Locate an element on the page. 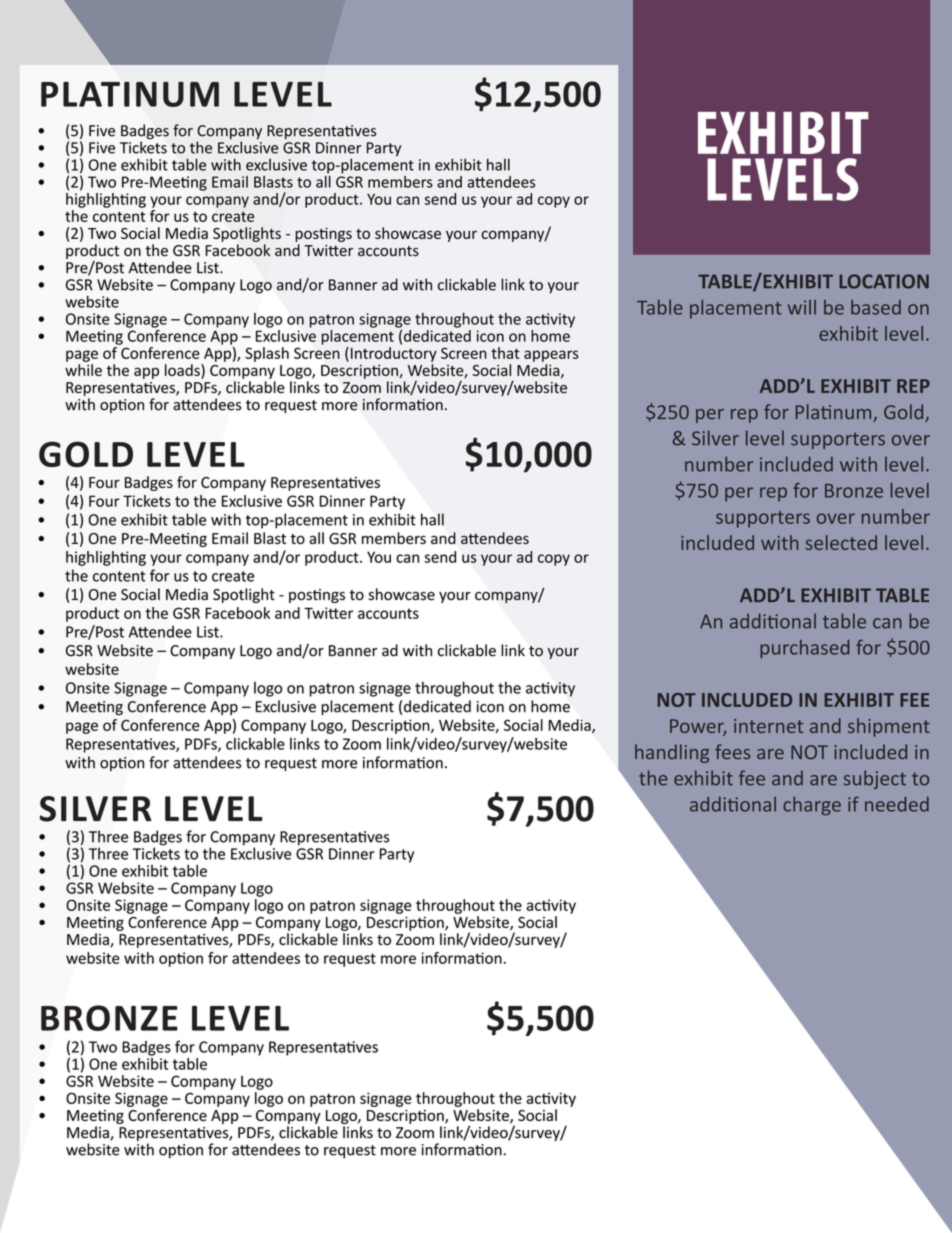 This document has width=952, height=1233. fees is located at coordinates (732, 751).
